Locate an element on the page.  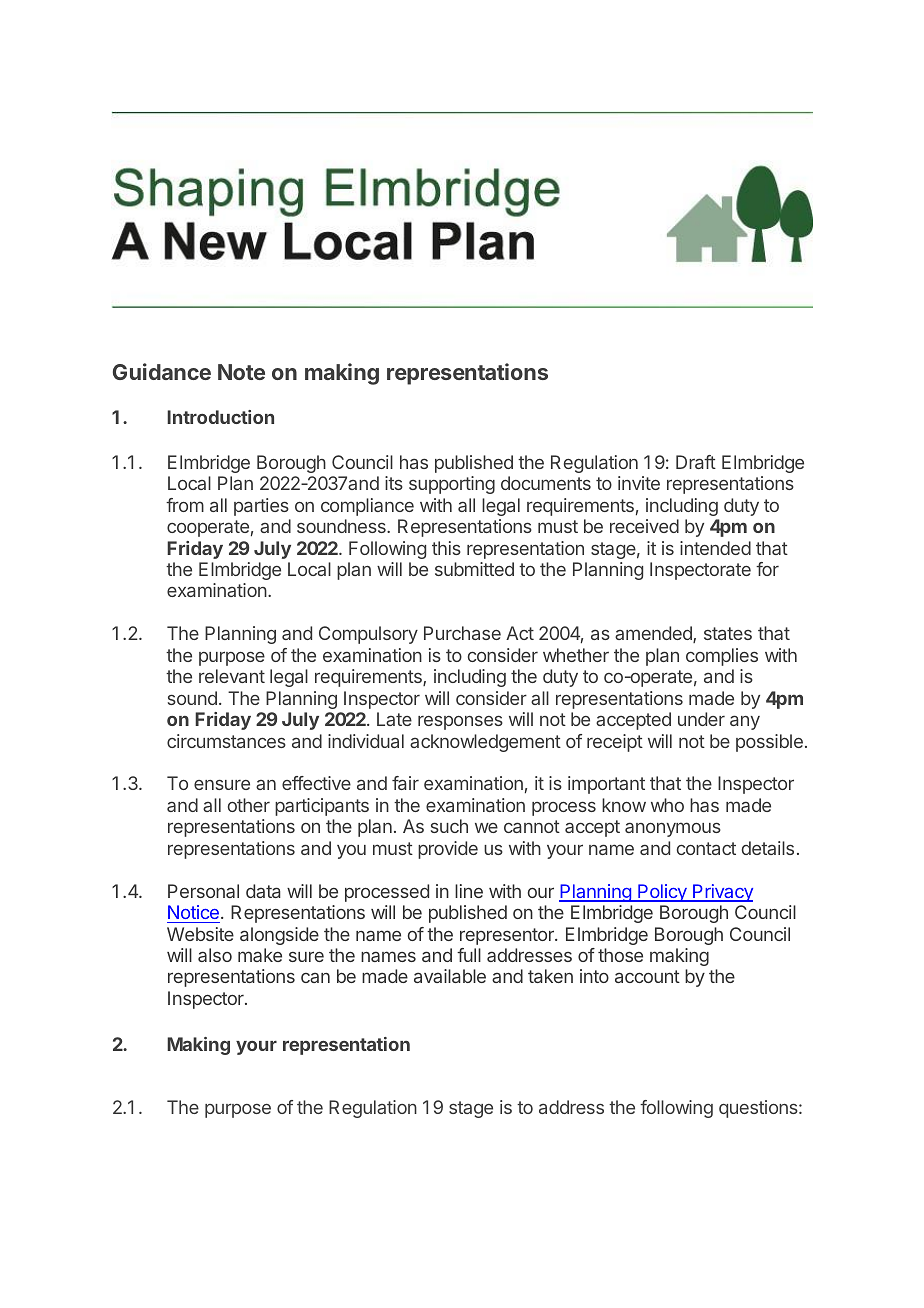
Note is located at coordinates (241, 372).
